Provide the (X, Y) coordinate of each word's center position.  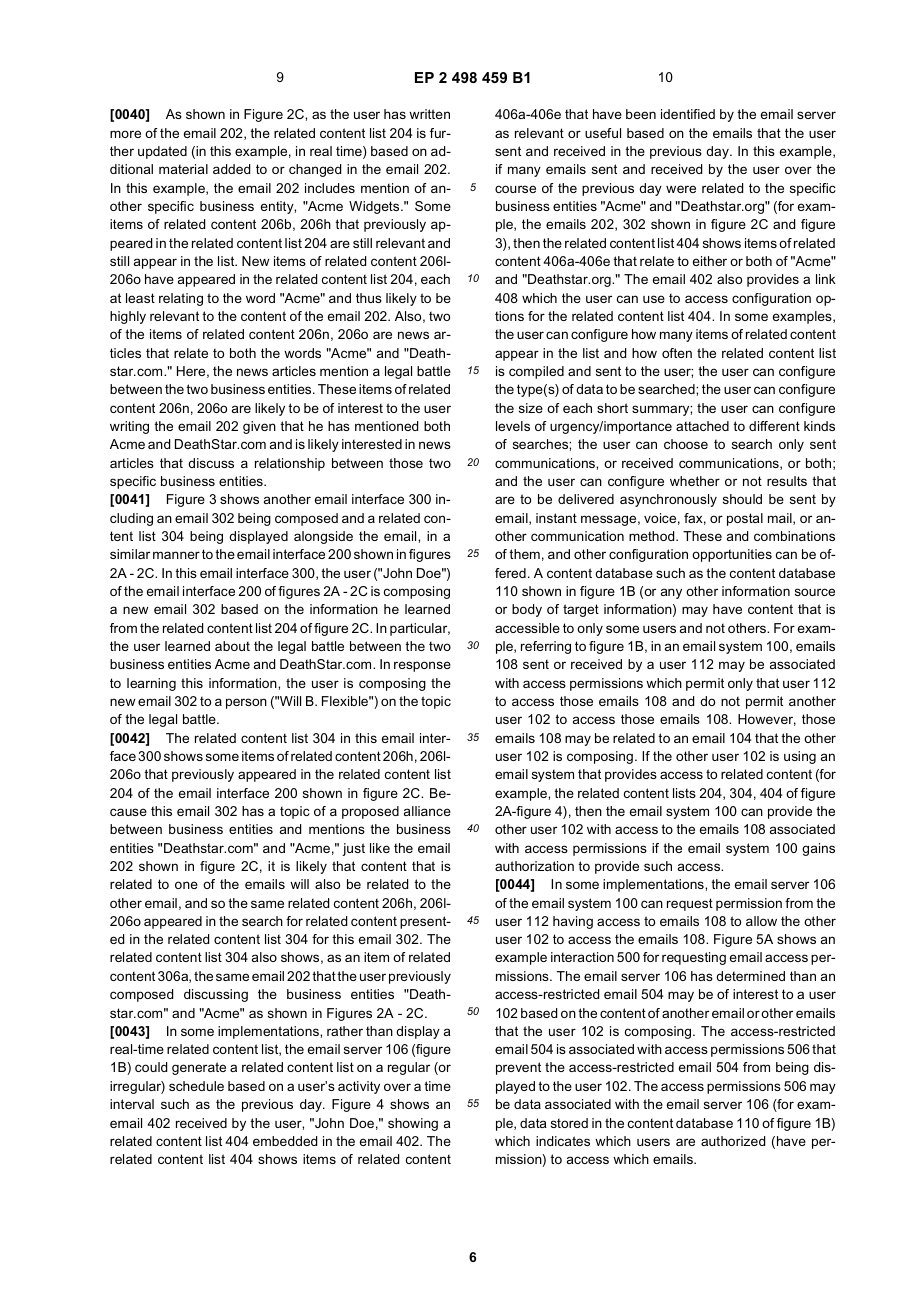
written (429, 114)
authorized (733, 1141)
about (232, 646)
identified (688, 114)
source (815, 592)
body (527, 610)
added (231, 169)
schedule (196, 1086)
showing (413, 1124)
